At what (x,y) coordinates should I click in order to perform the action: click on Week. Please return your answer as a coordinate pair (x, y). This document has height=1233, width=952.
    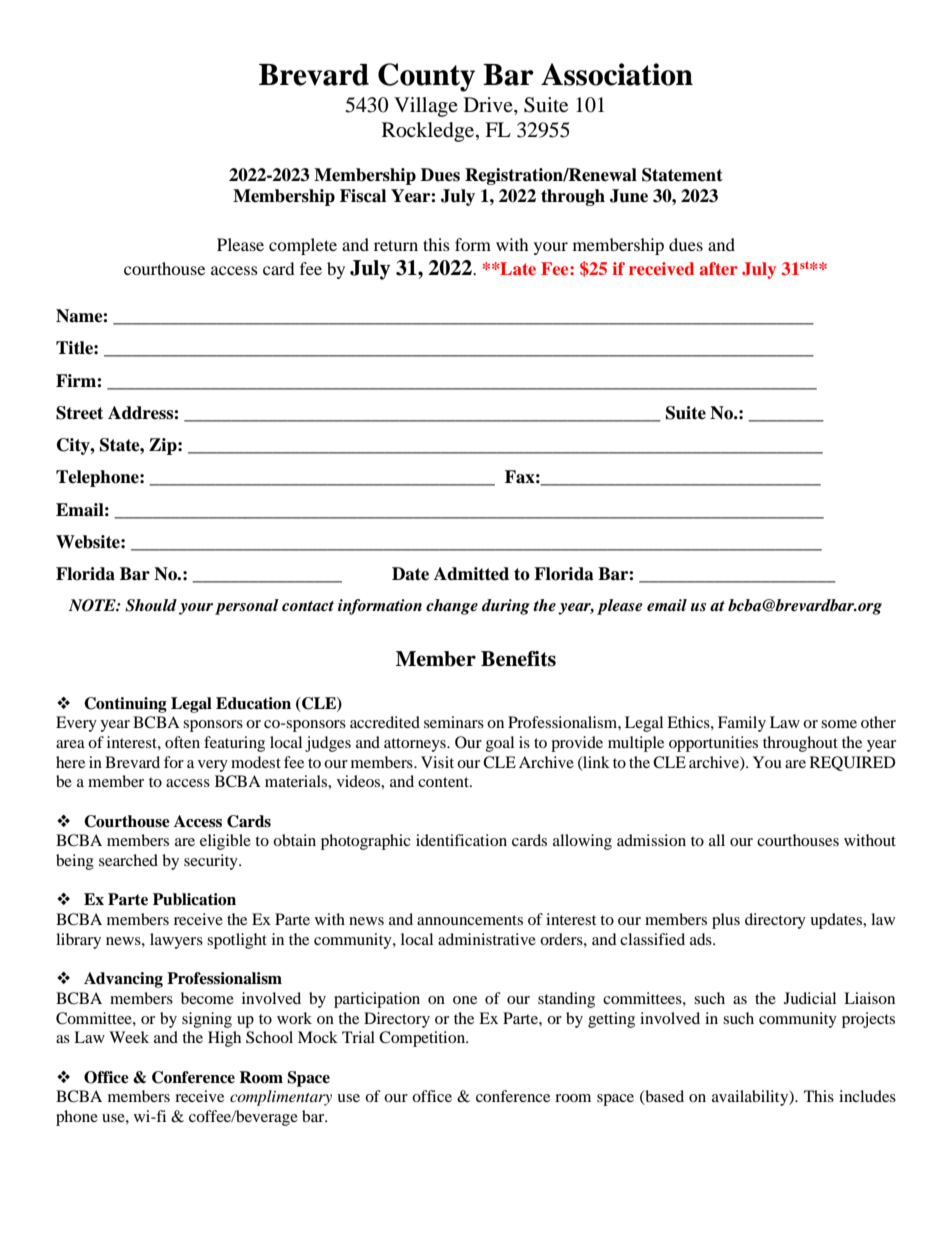
    Looking at the image, I should click on (129, 1037).
